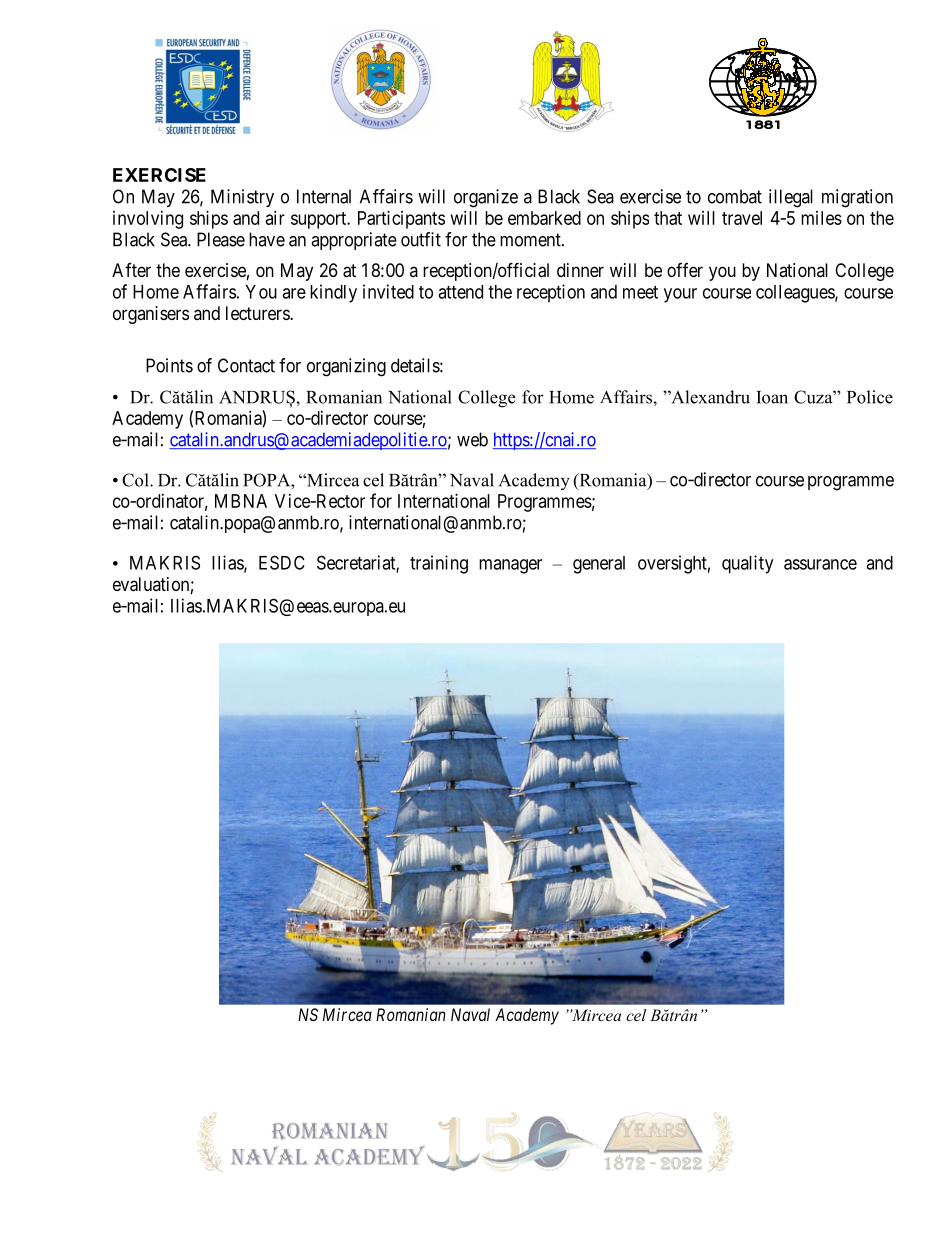 This document has height=1233, width=952. Describe the element at coordinates (242, 198) in the document. I see `Ministry` at that location.
